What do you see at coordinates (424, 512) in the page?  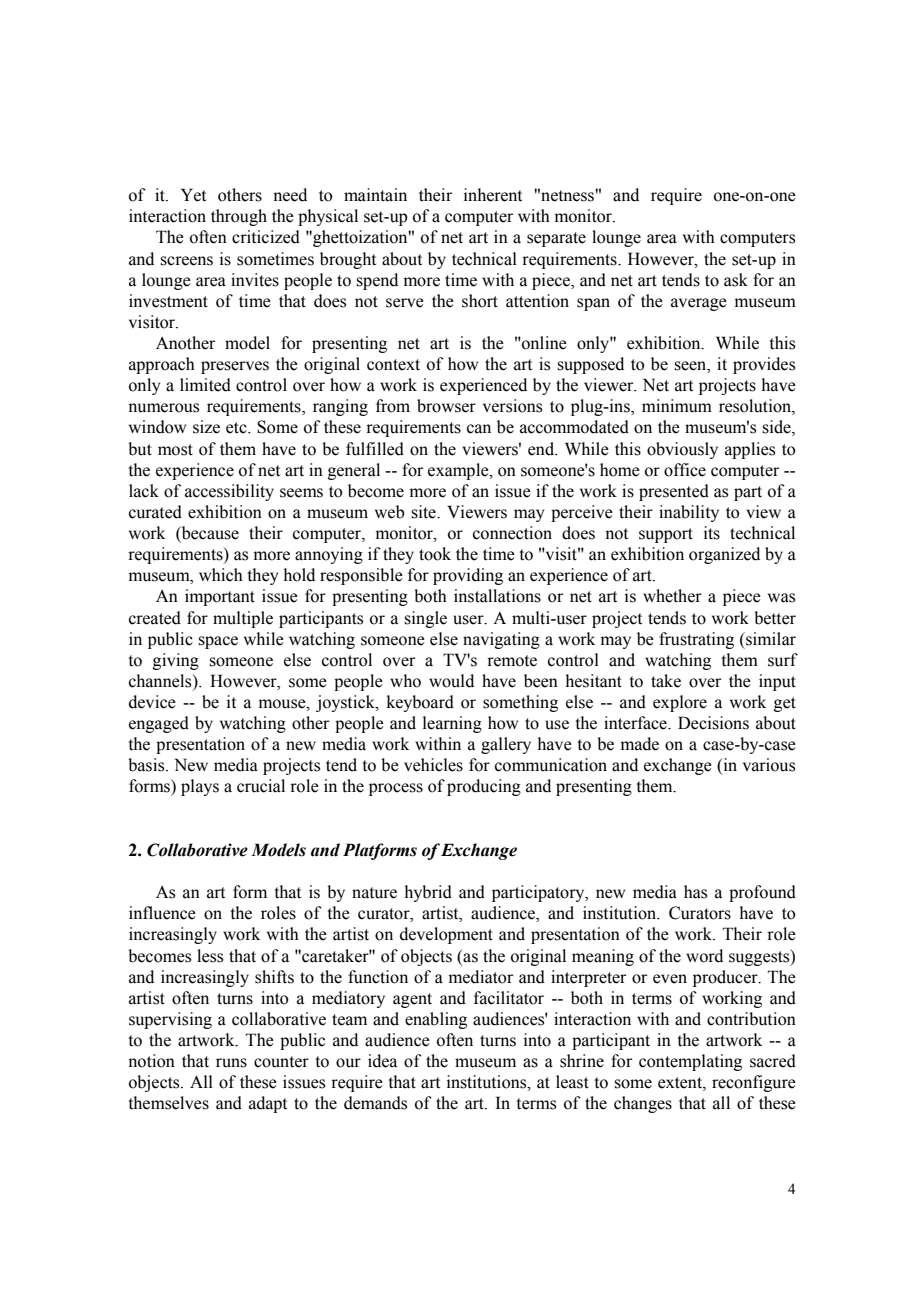 I see `site` at bounding box center [424, 512].
